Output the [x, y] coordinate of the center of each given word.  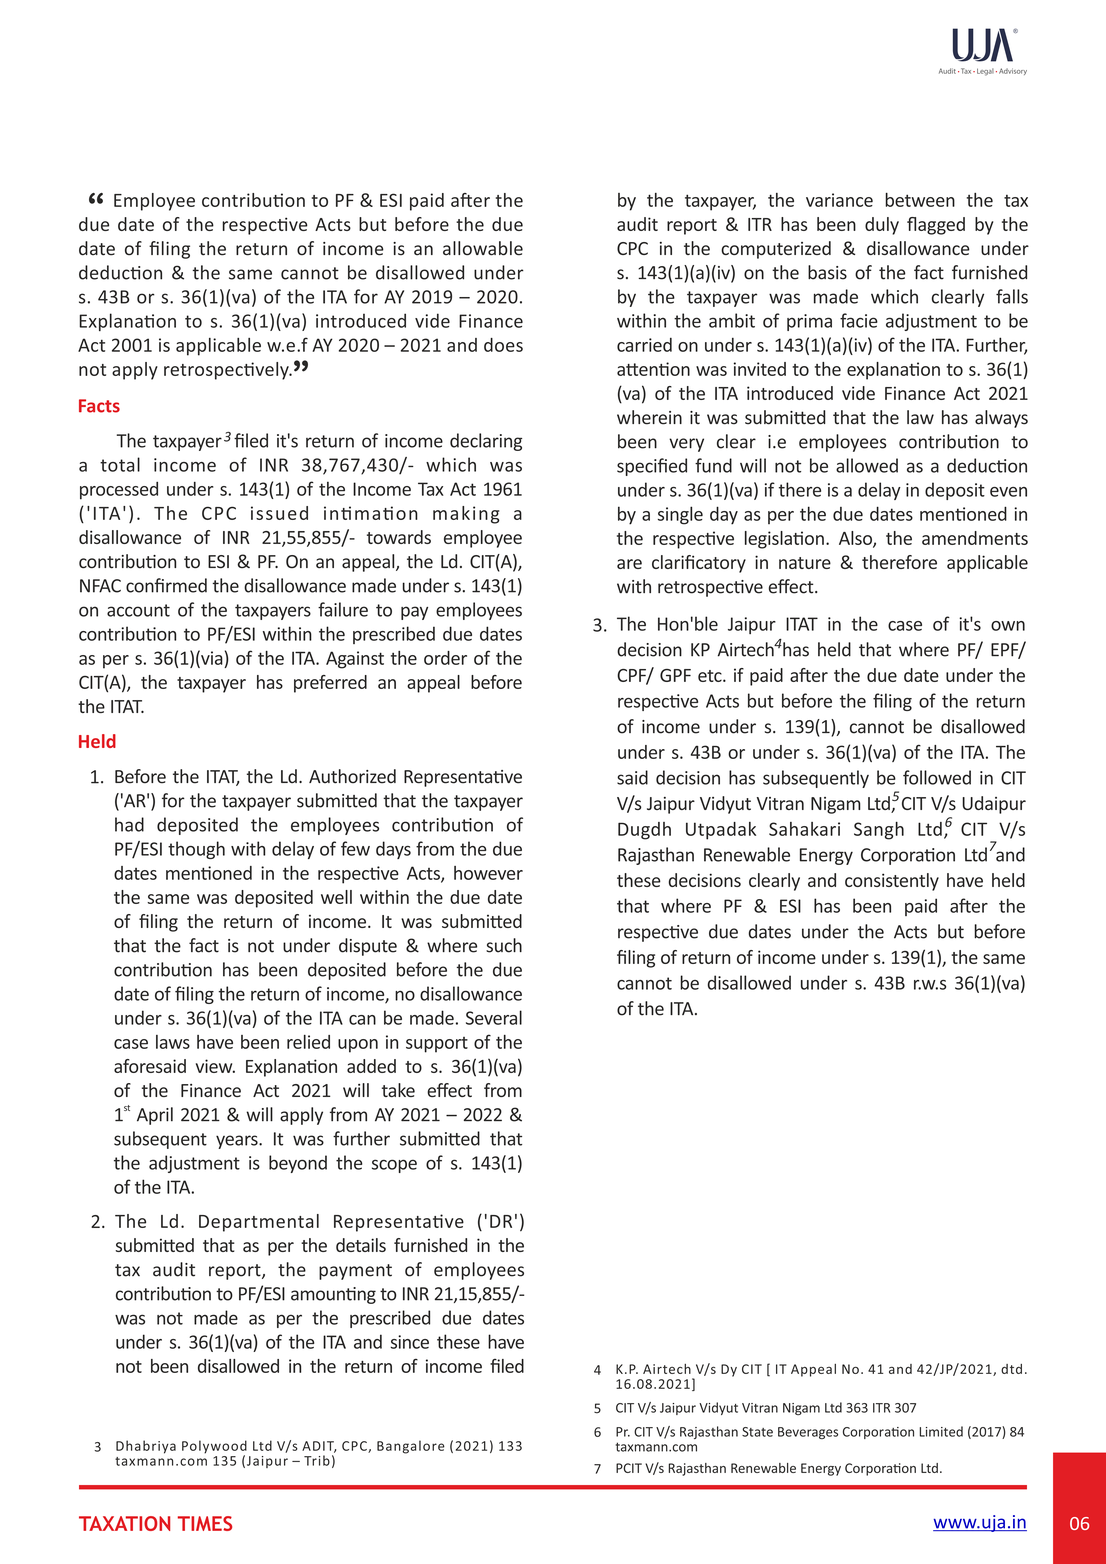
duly [882, 226]
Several [494, 1017]
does [503, 345]
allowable [483, 248]
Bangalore [411, 1447]
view [215, 1066]
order [445, 658]
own [1008, 626]
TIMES [205, 1523]
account [138, 610]
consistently [892, 882]
